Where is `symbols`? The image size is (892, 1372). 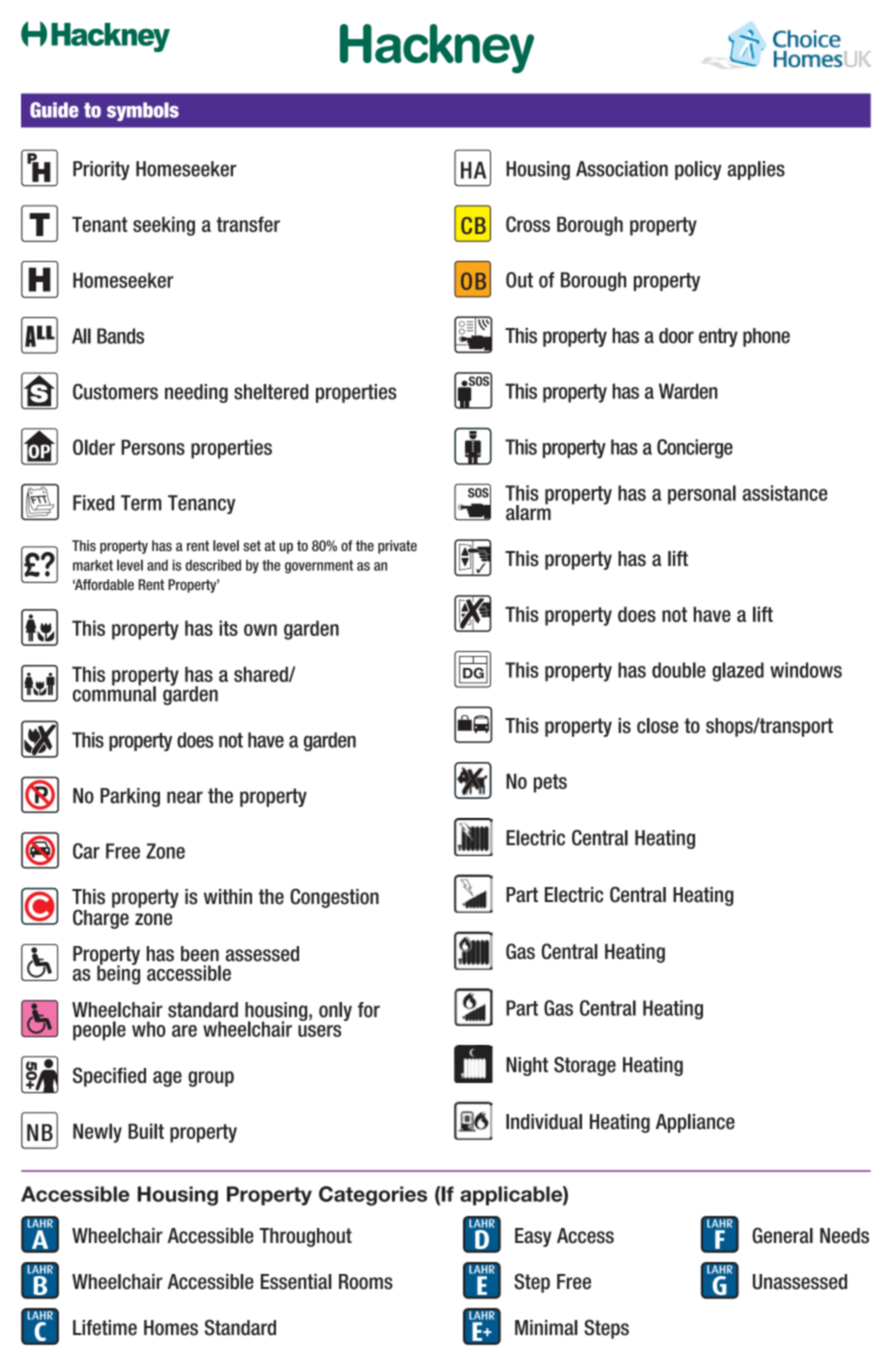 symbols is located at coordinates (143, 111).
